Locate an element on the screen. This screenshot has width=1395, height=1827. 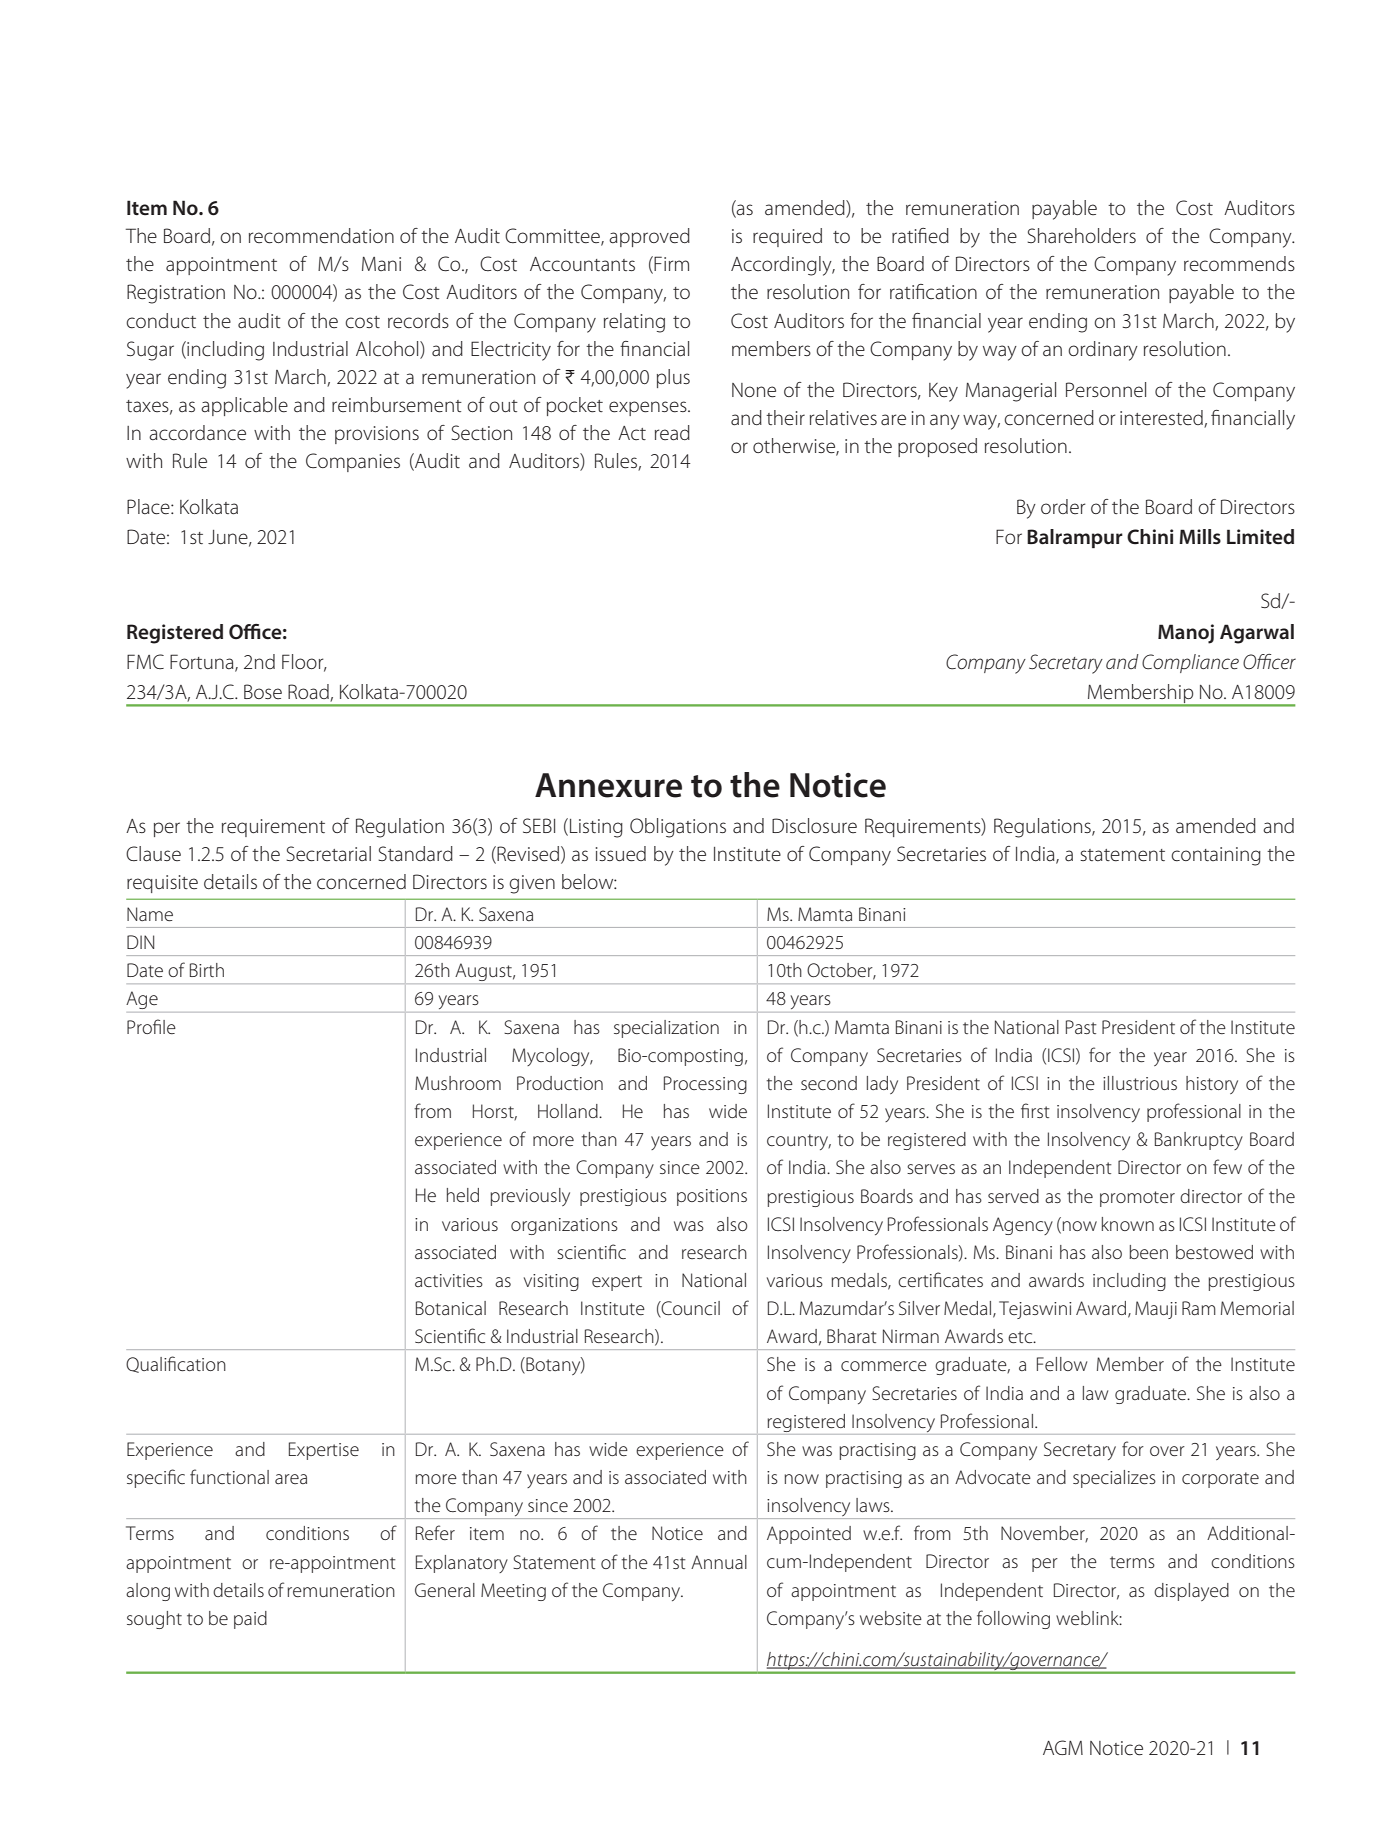
Profile is located at coordinates (151, 1026).
